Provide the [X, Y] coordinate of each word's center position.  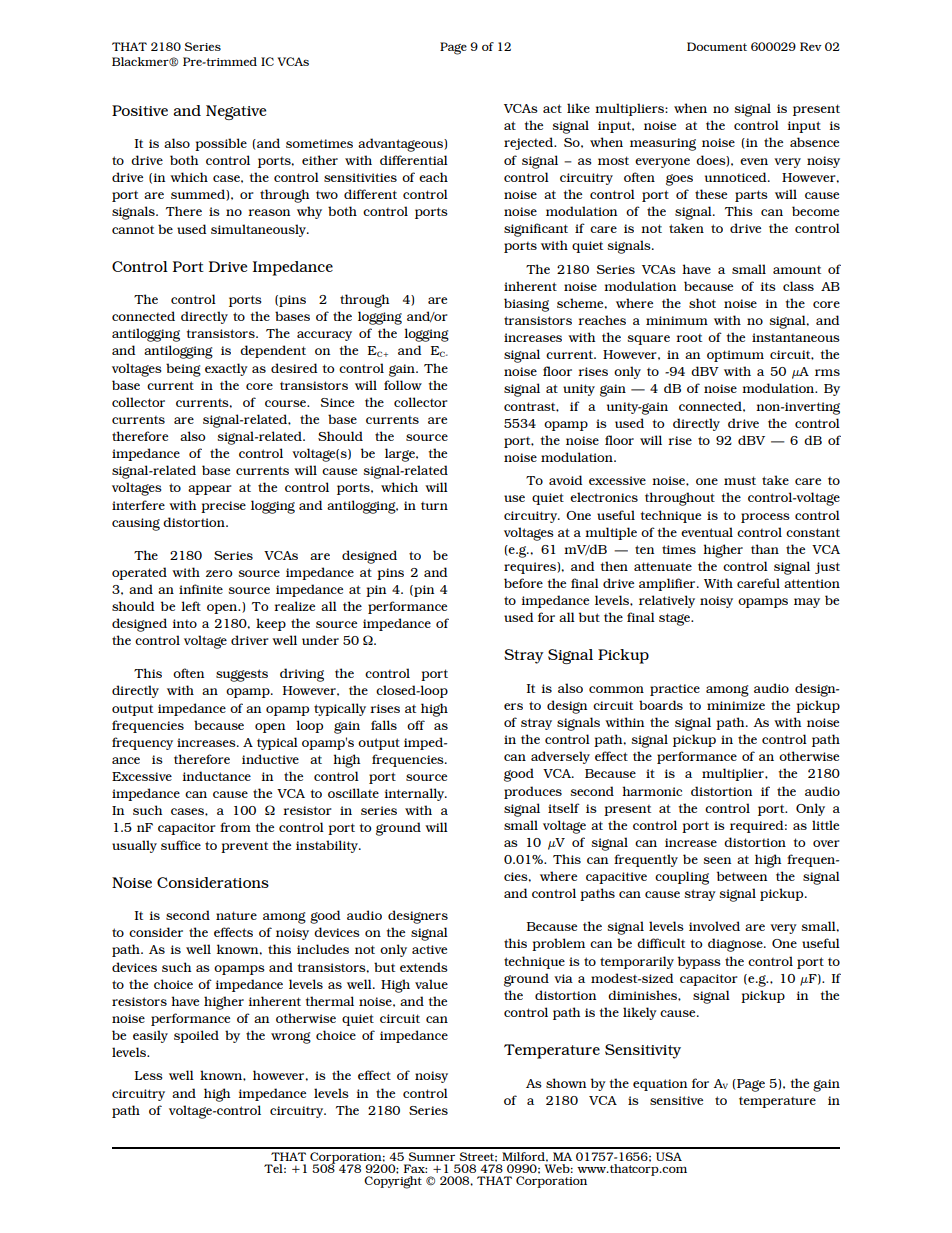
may [807, 603]
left [191, 606]
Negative [236, 112]
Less [149, 1075]
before [523, 583]
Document [717, 46]
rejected [530, 143]
